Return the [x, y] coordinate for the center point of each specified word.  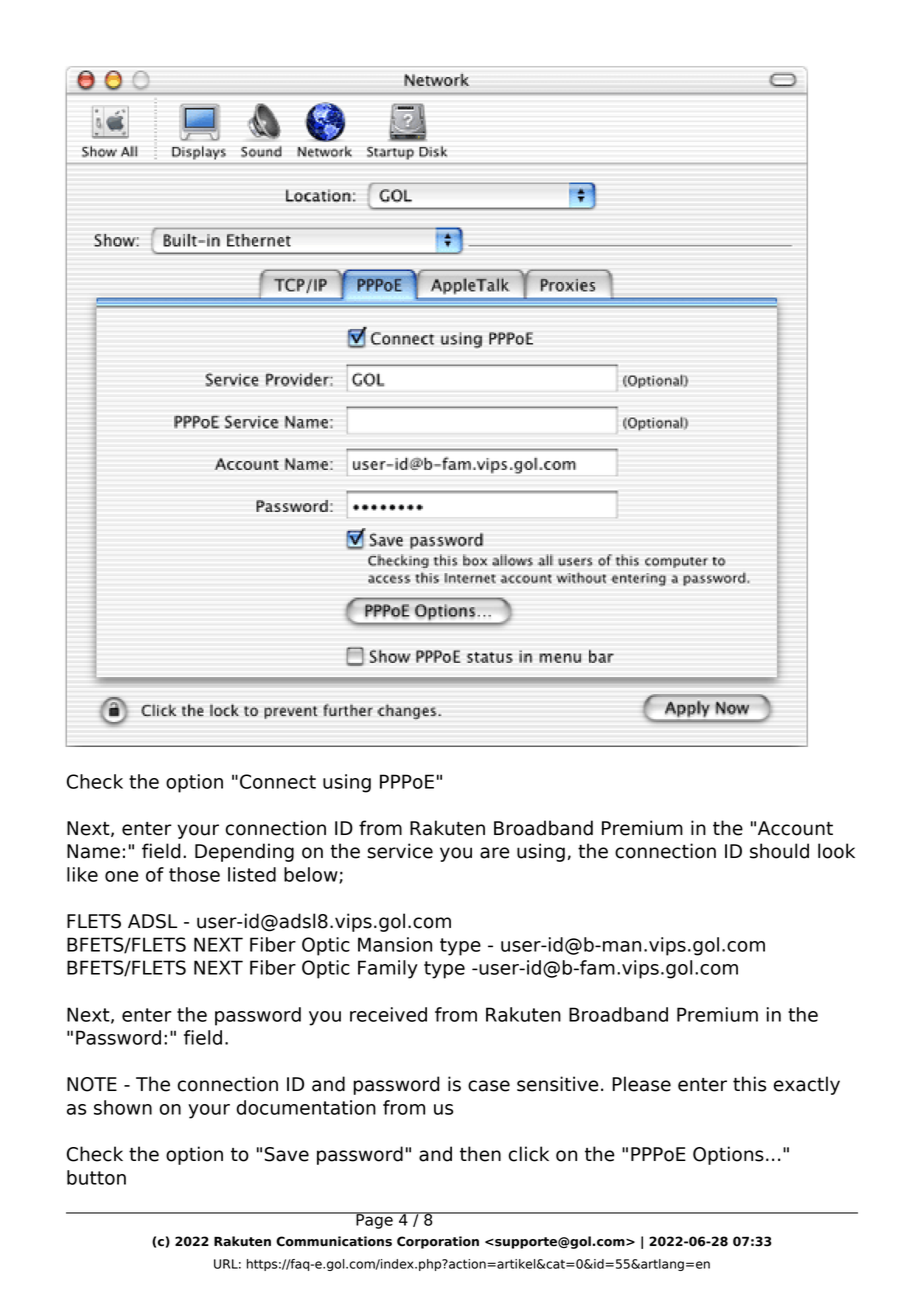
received [388, 1014]
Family [388, 969]
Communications [334, 1241]
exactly [807, 1085]
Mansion [395, 944]
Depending [244, 852]
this [749, 1084]
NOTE [92, 1084]
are [495, 853]
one [122, 876]
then [480, 1154]
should [779, 851]
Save [287, 1154]
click [529, 1154]
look [836, 851]
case [489, 1086]
